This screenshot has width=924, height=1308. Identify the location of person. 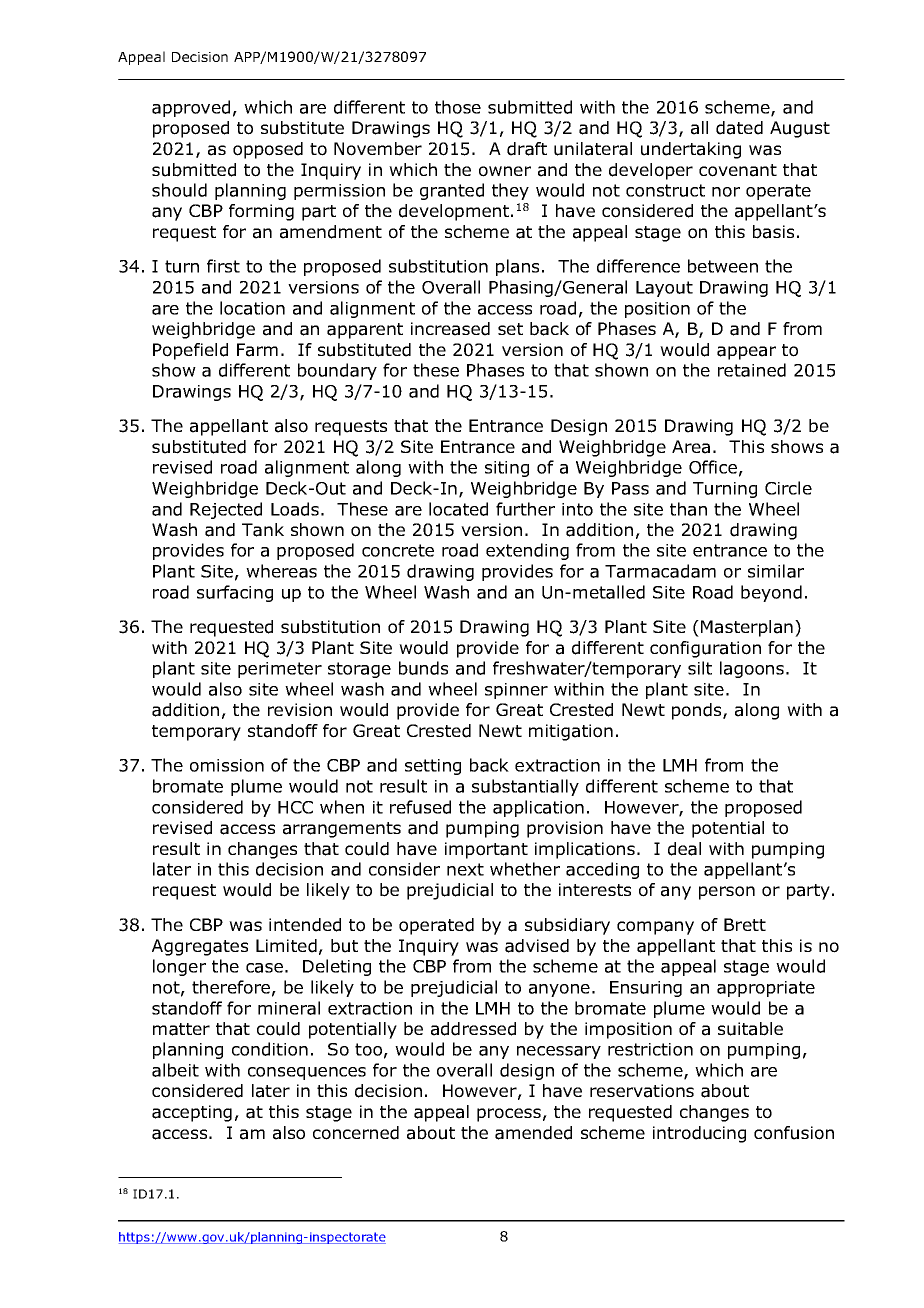
(727, 893).
